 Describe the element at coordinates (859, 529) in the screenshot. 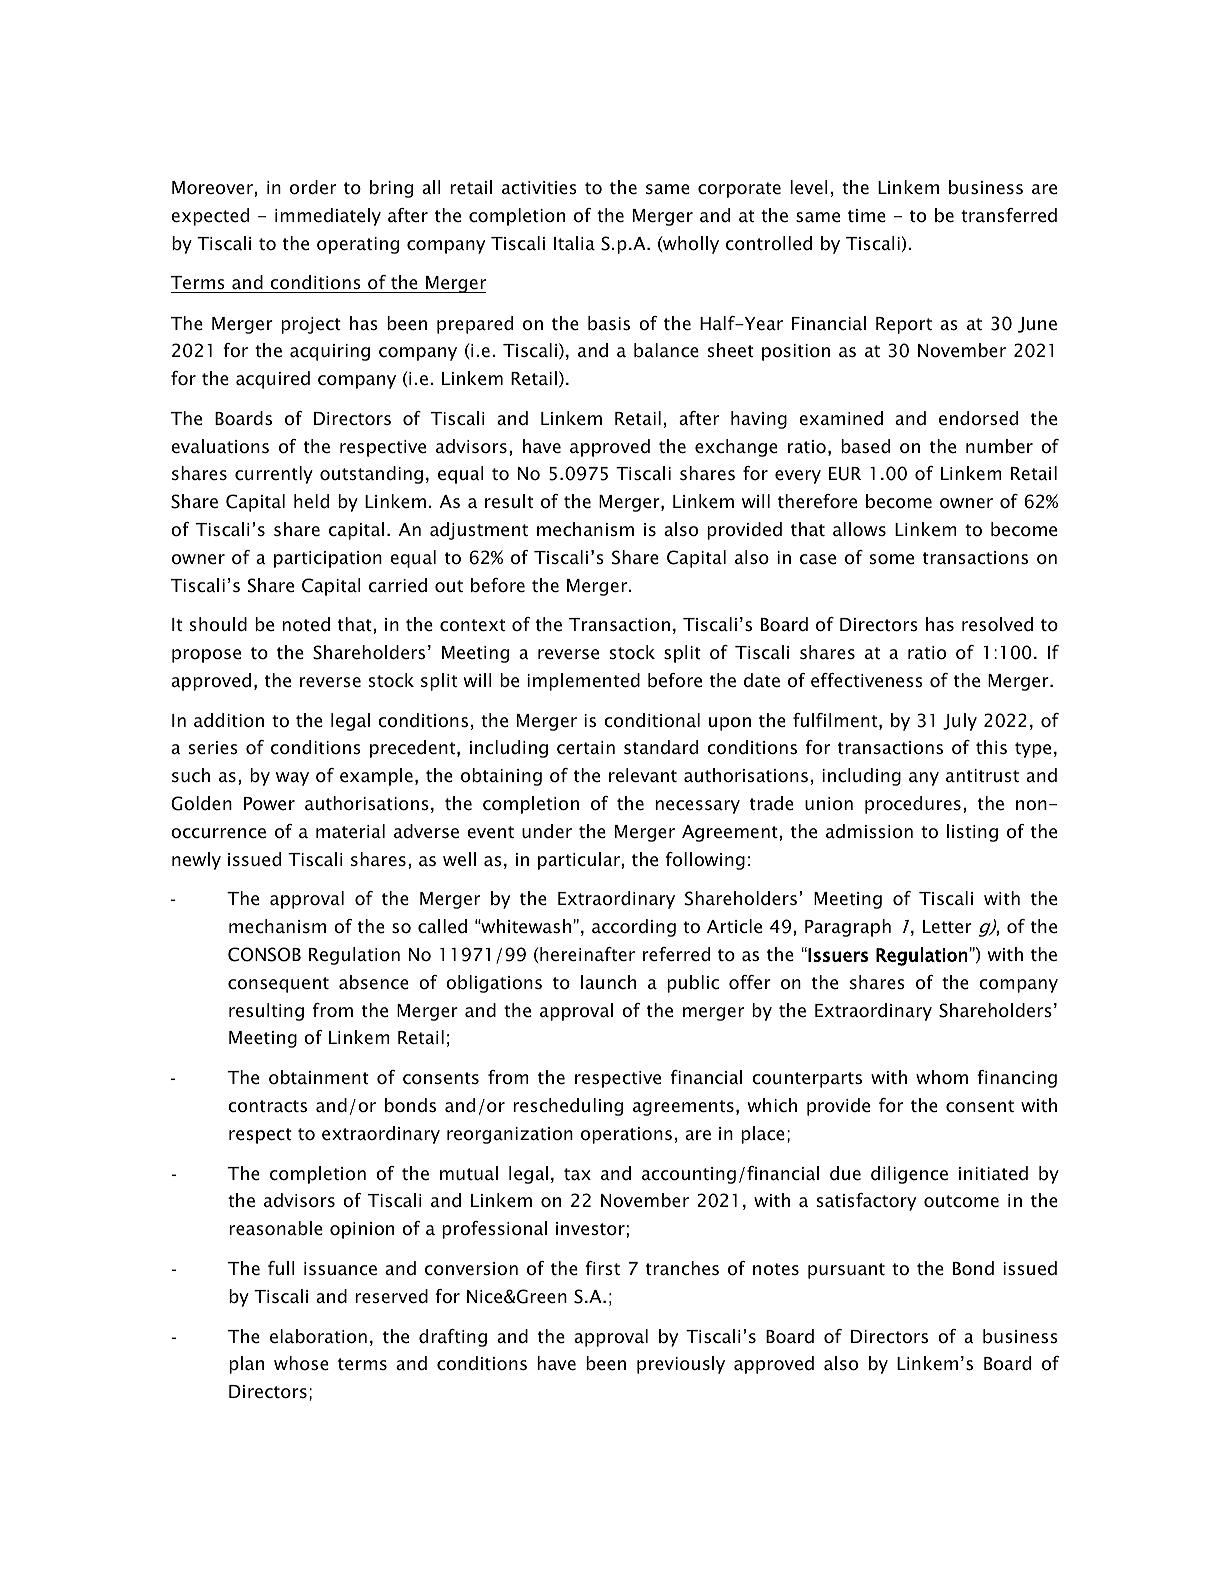

I see `allows` at that location.
